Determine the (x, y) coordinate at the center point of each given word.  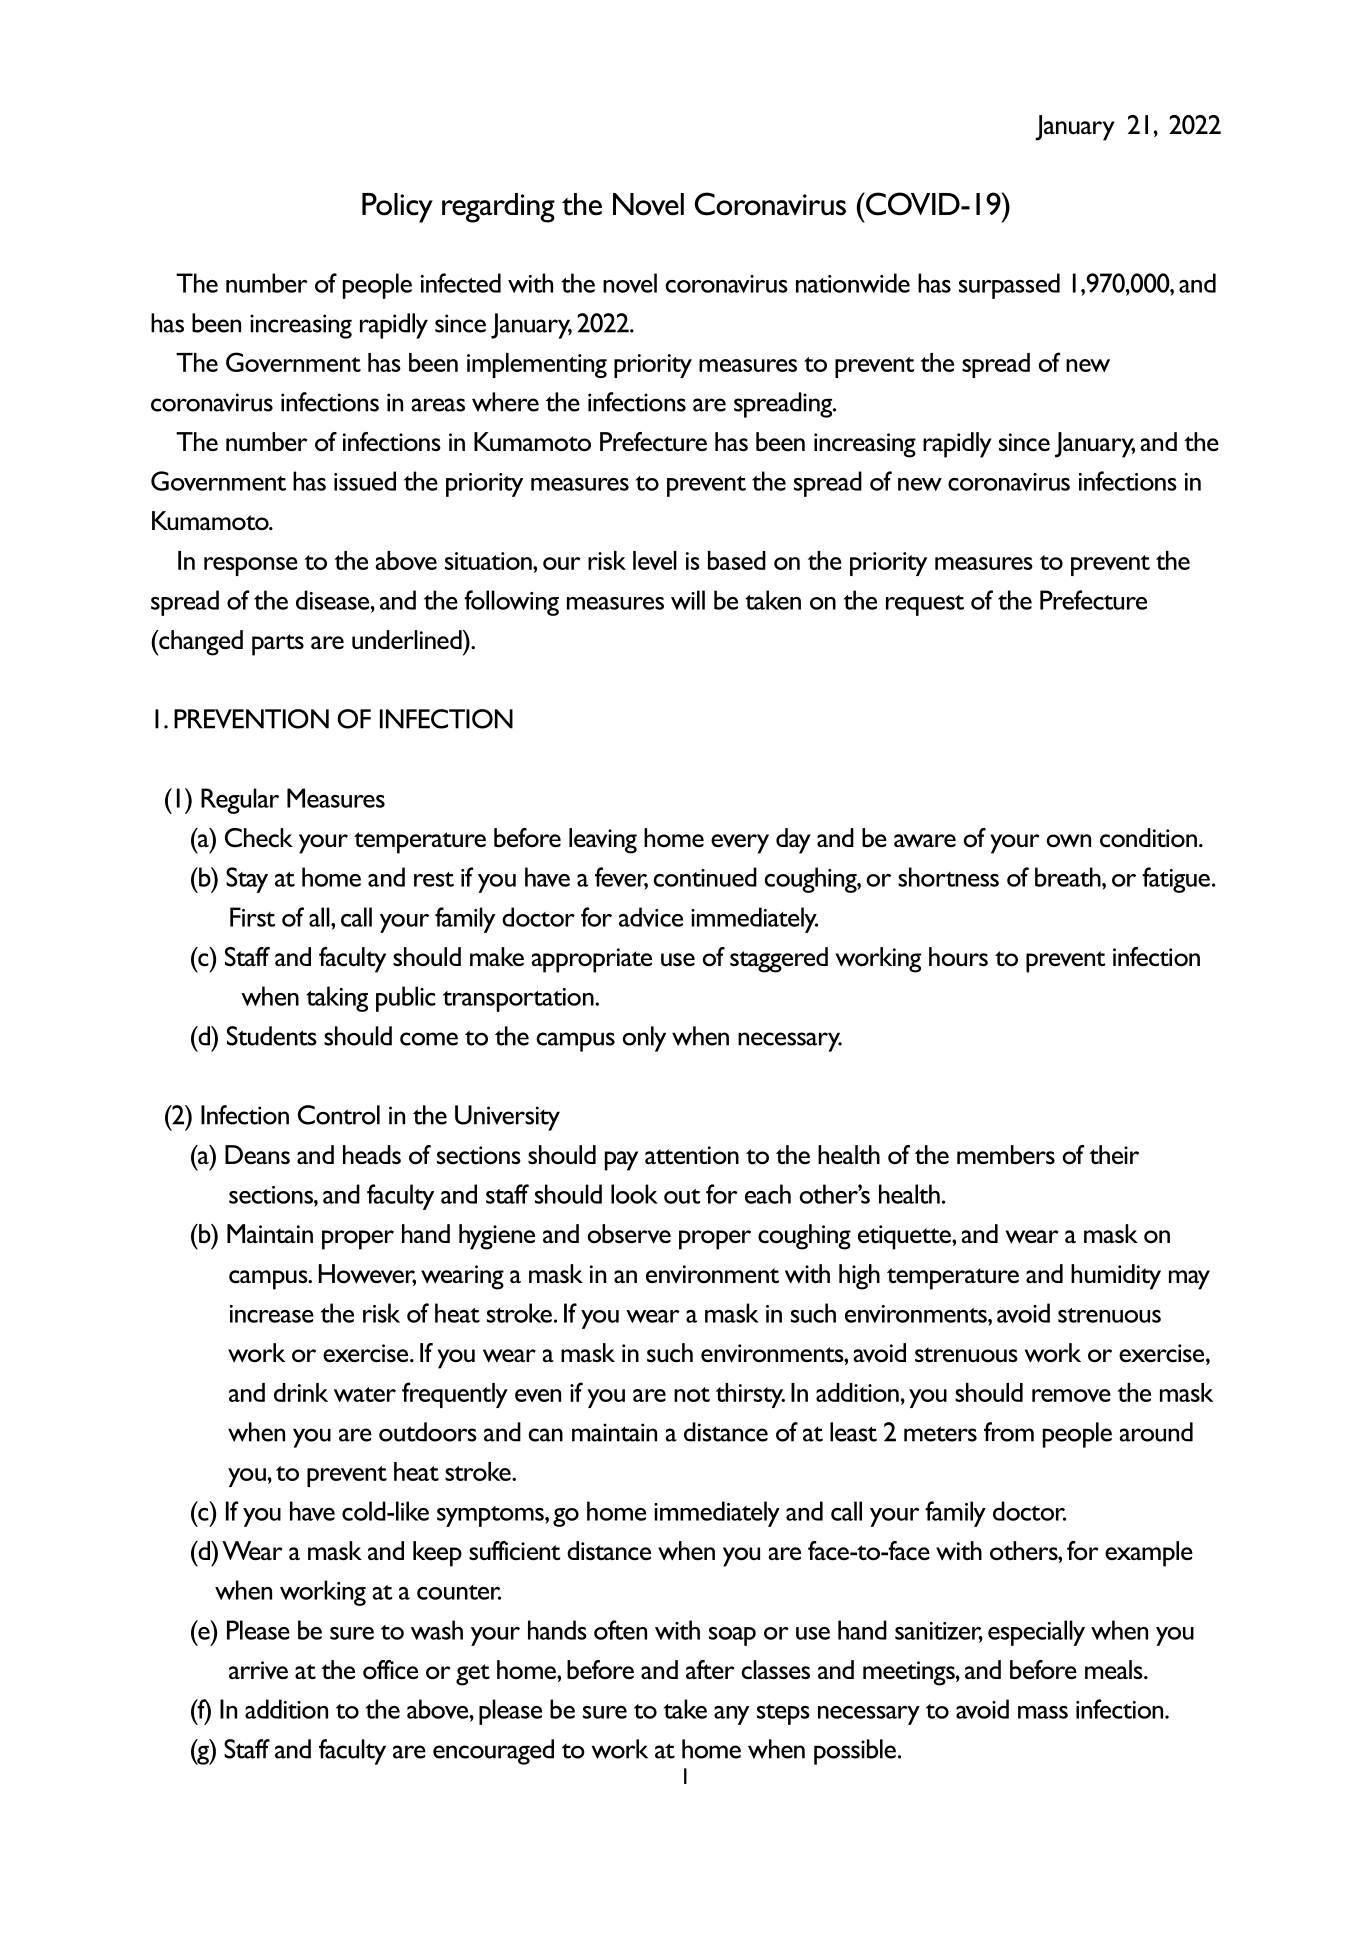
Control (339, 1115)
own (1069, 841)
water (365, 1394)
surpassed (1009, 286)
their (1114, 1154)
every (740, 844)
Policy (397, 208)
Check (259, 838)
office (390, 1670)
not (692, 1394)
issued (365, 481)
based (737, 560)
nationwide (853, 283)
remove (1071, 1395)
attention (692, 1155)
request (925, 605)
